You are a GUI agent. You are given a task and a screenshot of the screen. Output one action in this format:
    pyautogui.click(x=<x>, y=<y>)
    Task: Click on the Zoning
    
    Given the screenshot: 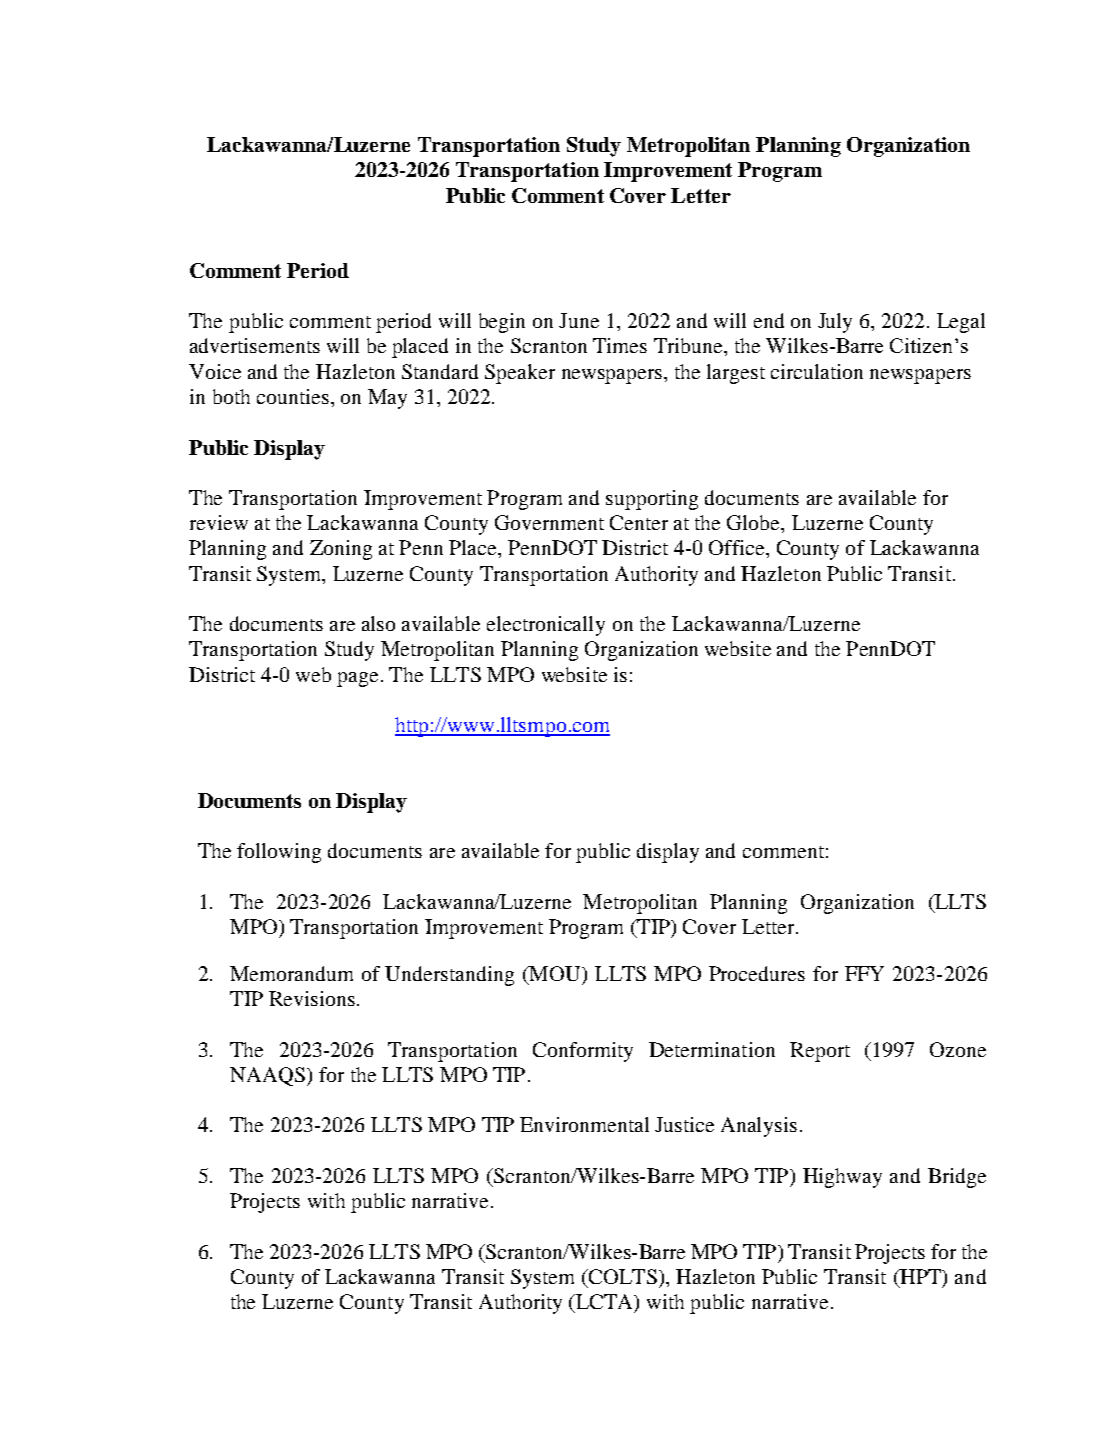 What is the action you would take?
    pyautogui.click(x=341, y=550)
